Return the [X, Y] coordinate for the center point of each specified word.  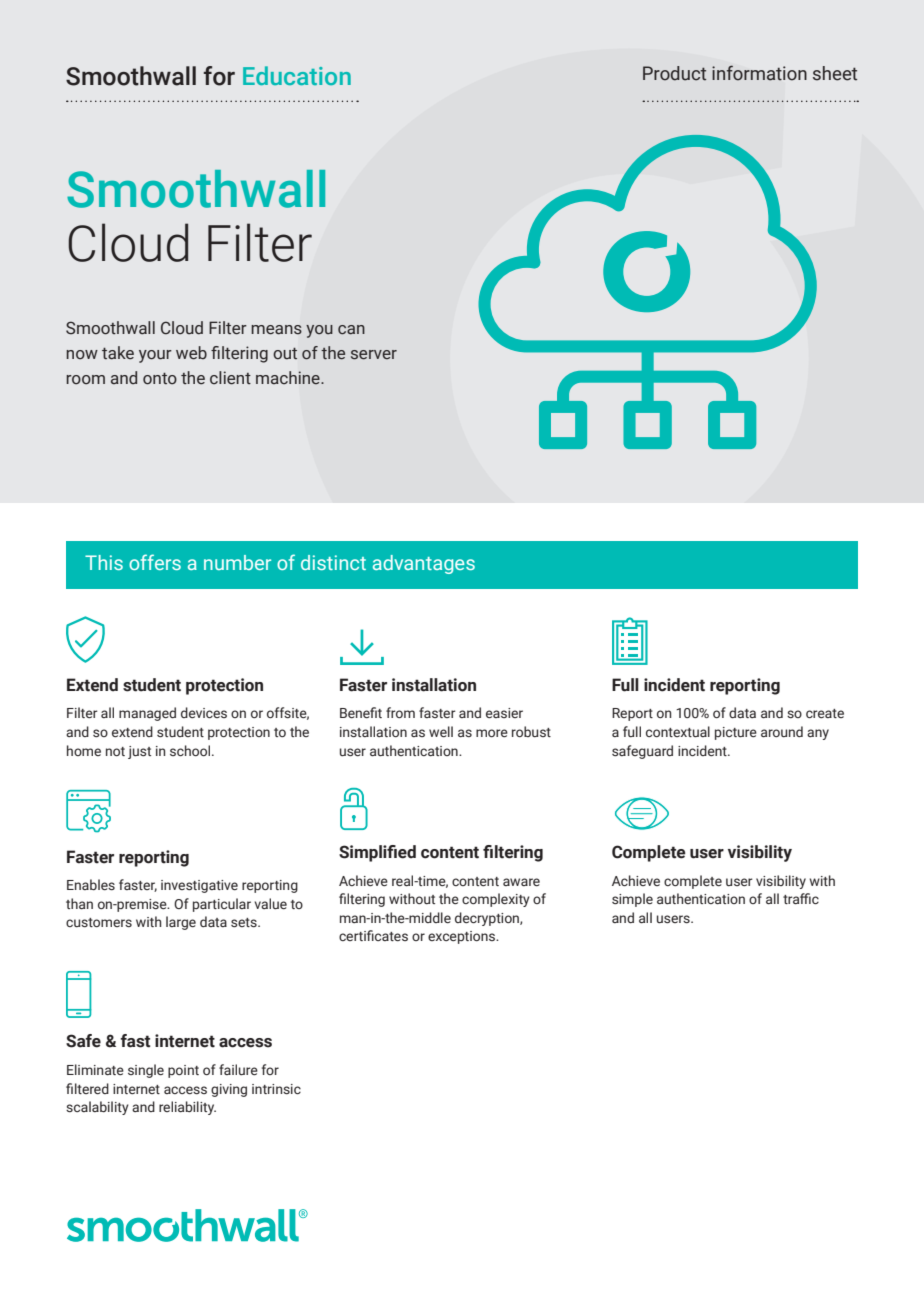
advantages [424, 564]
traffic [801, 898]
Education [297, 75]
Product [674, 73]
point [183, 1071]
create [825, 713]
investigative [199, 886]
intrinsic [276, 1089]
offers [155, 562]
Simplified [377, 853]
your [155, 356]
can [351, 330]
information [759, 73]
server [374, 355]
